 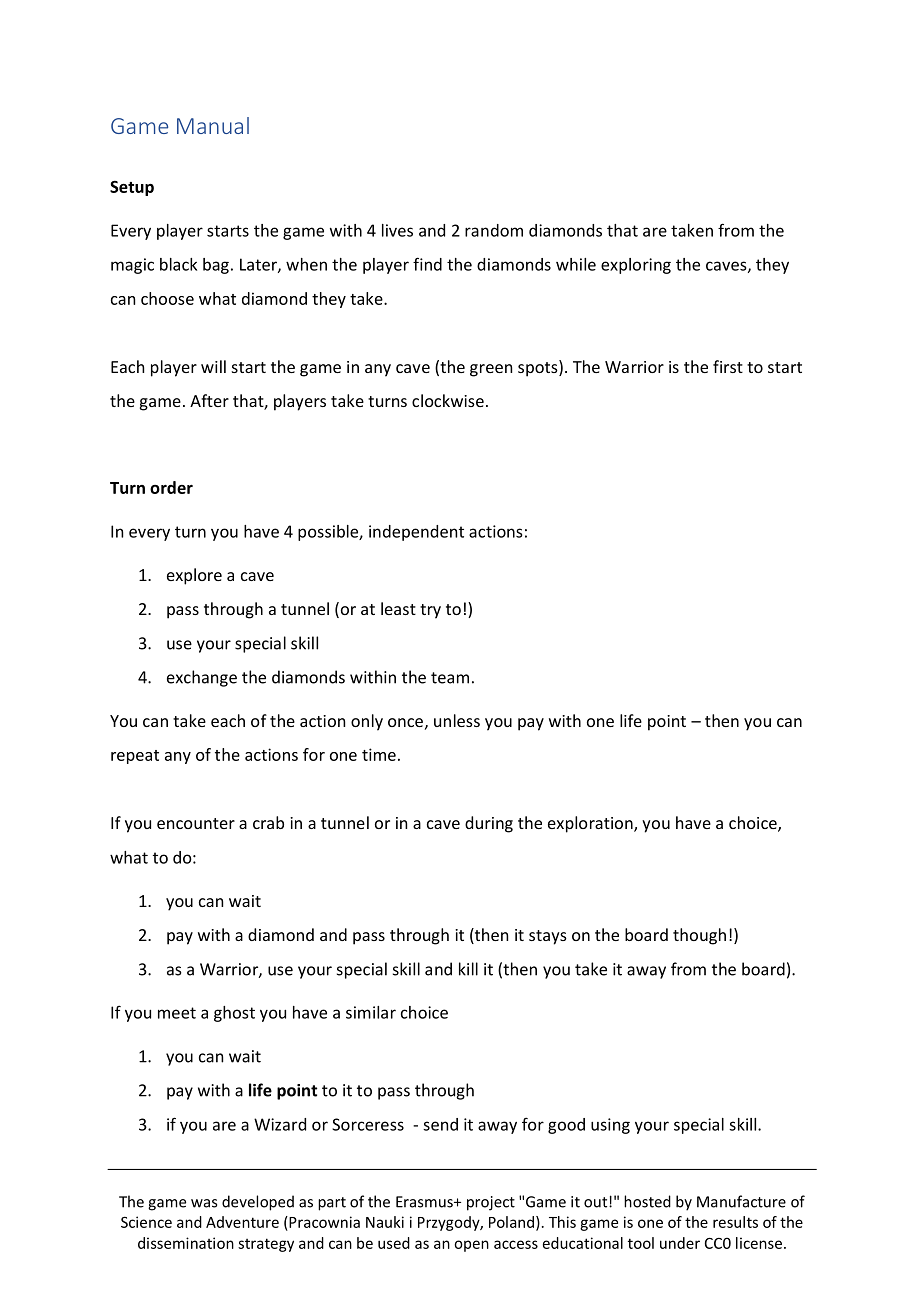 I want to click on Manual, so click(x=213, y=125).
